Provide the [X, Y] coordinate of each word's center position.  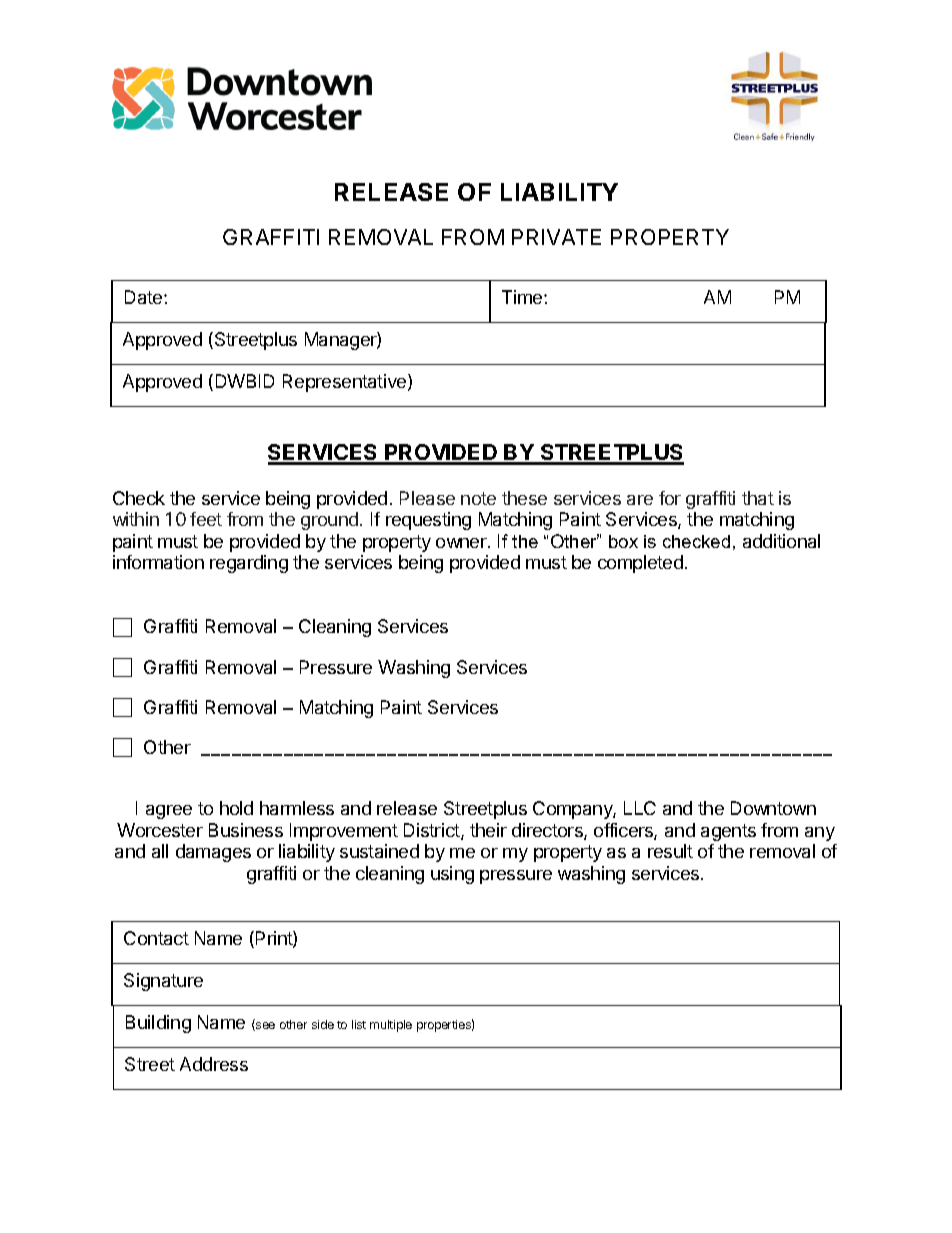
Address [214, 1064]
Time [523, 297]
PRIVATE [556, 237]
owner [462, 543]
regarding [249, 564]
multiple [391, 1026]
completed [640, 564]
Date [145, 297]
